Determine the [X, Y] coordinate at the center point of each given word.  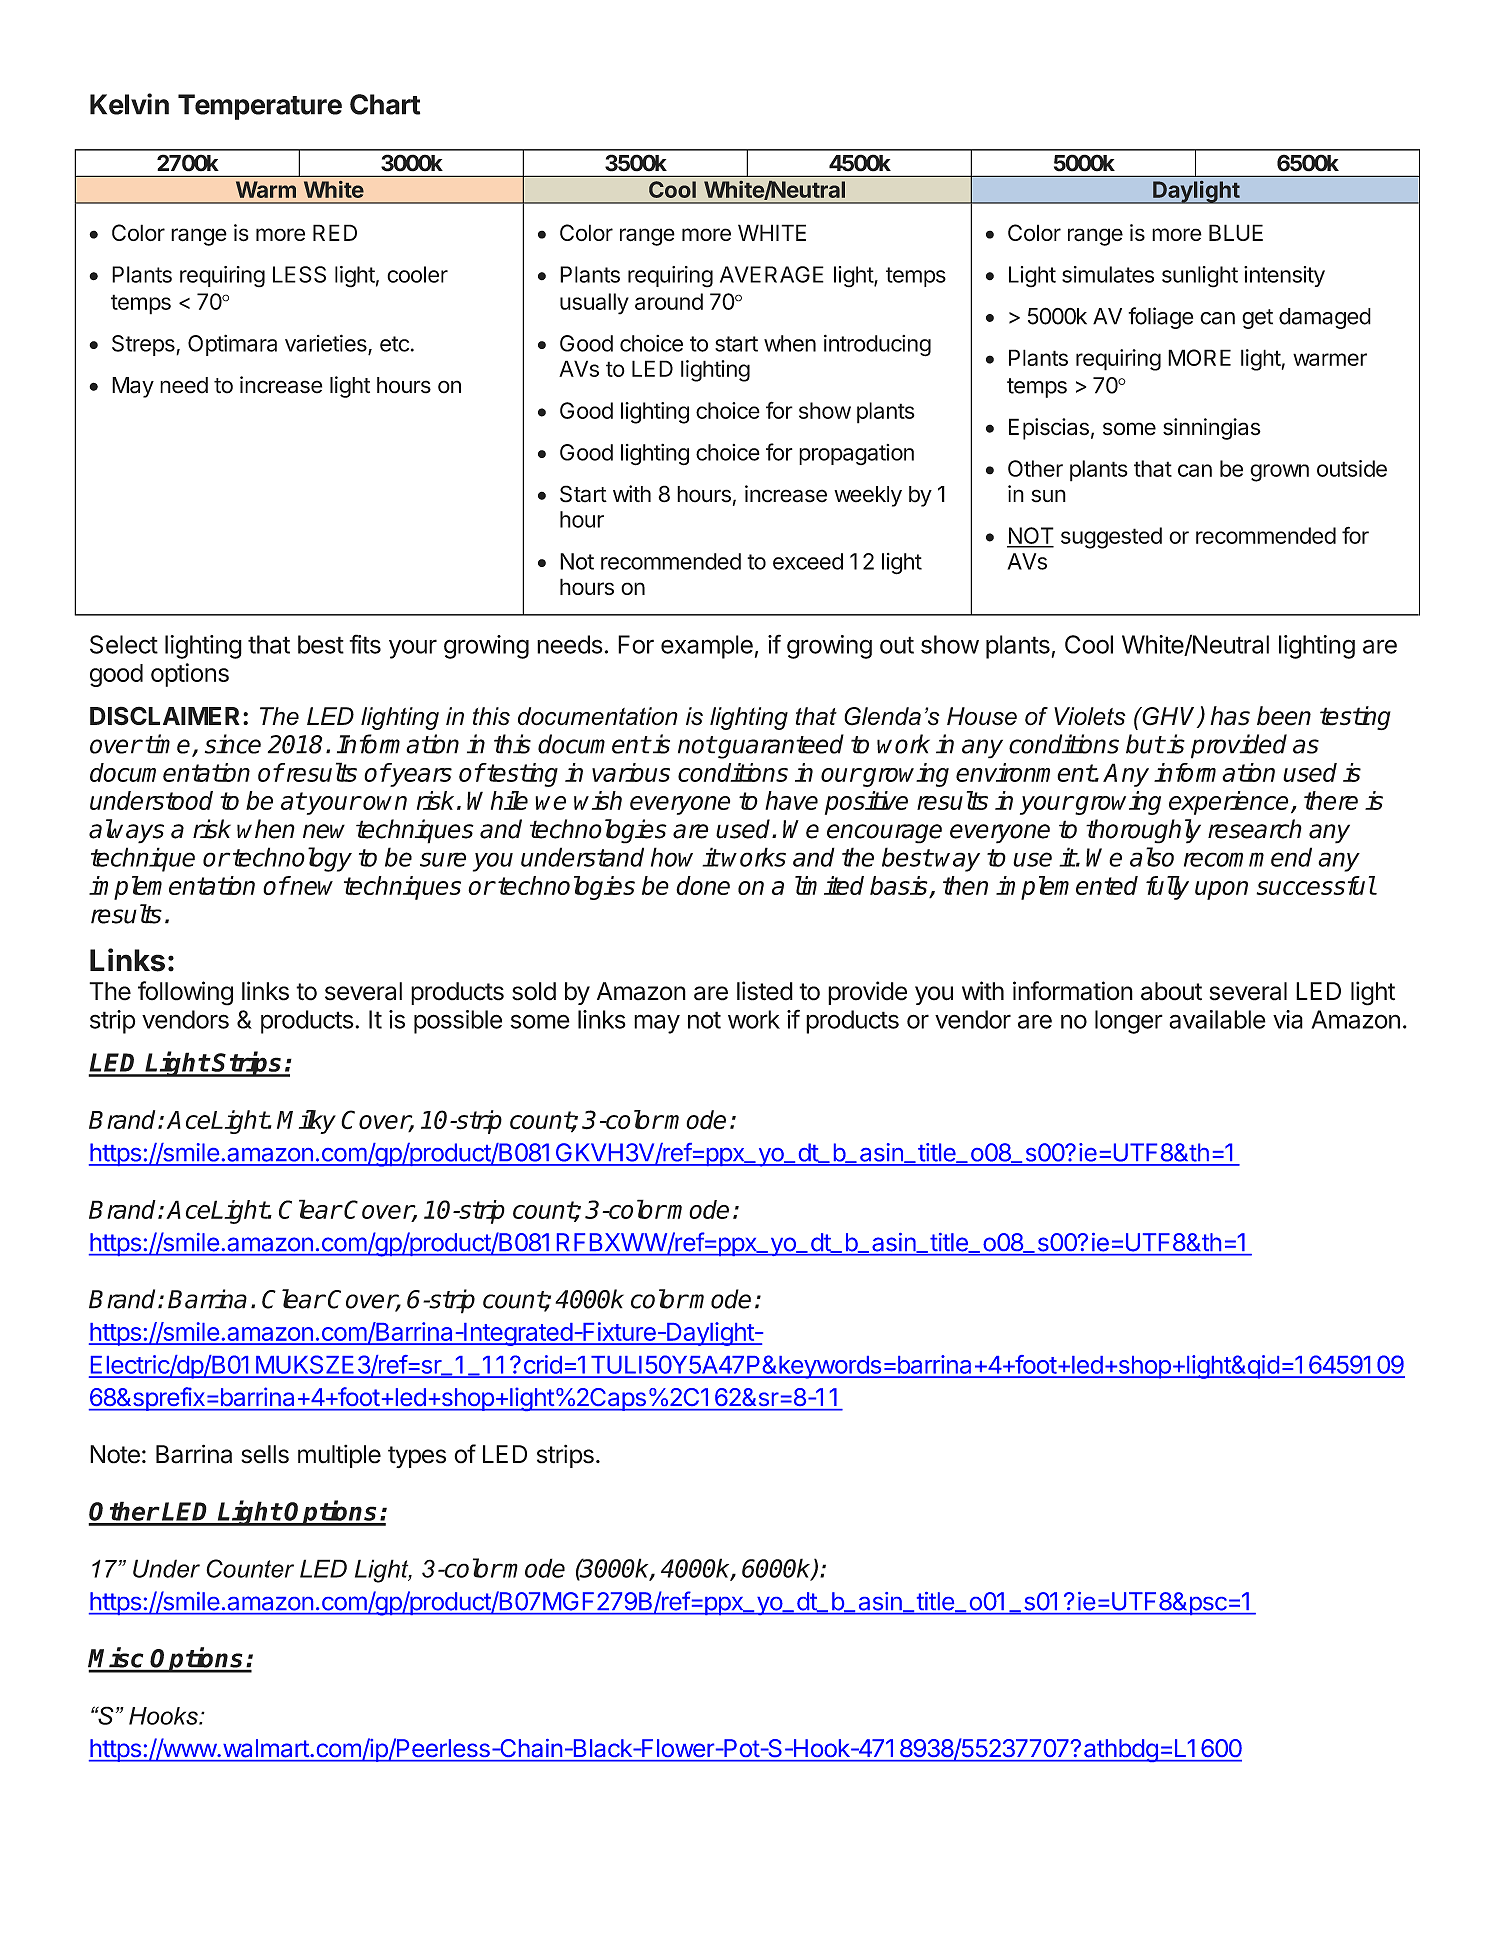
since [233, 744]
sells [265, 1454]
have [791, 800]
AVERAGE [772, 274]
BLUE [1236, 232]
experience [1228, 803]
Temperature [260, 107]
